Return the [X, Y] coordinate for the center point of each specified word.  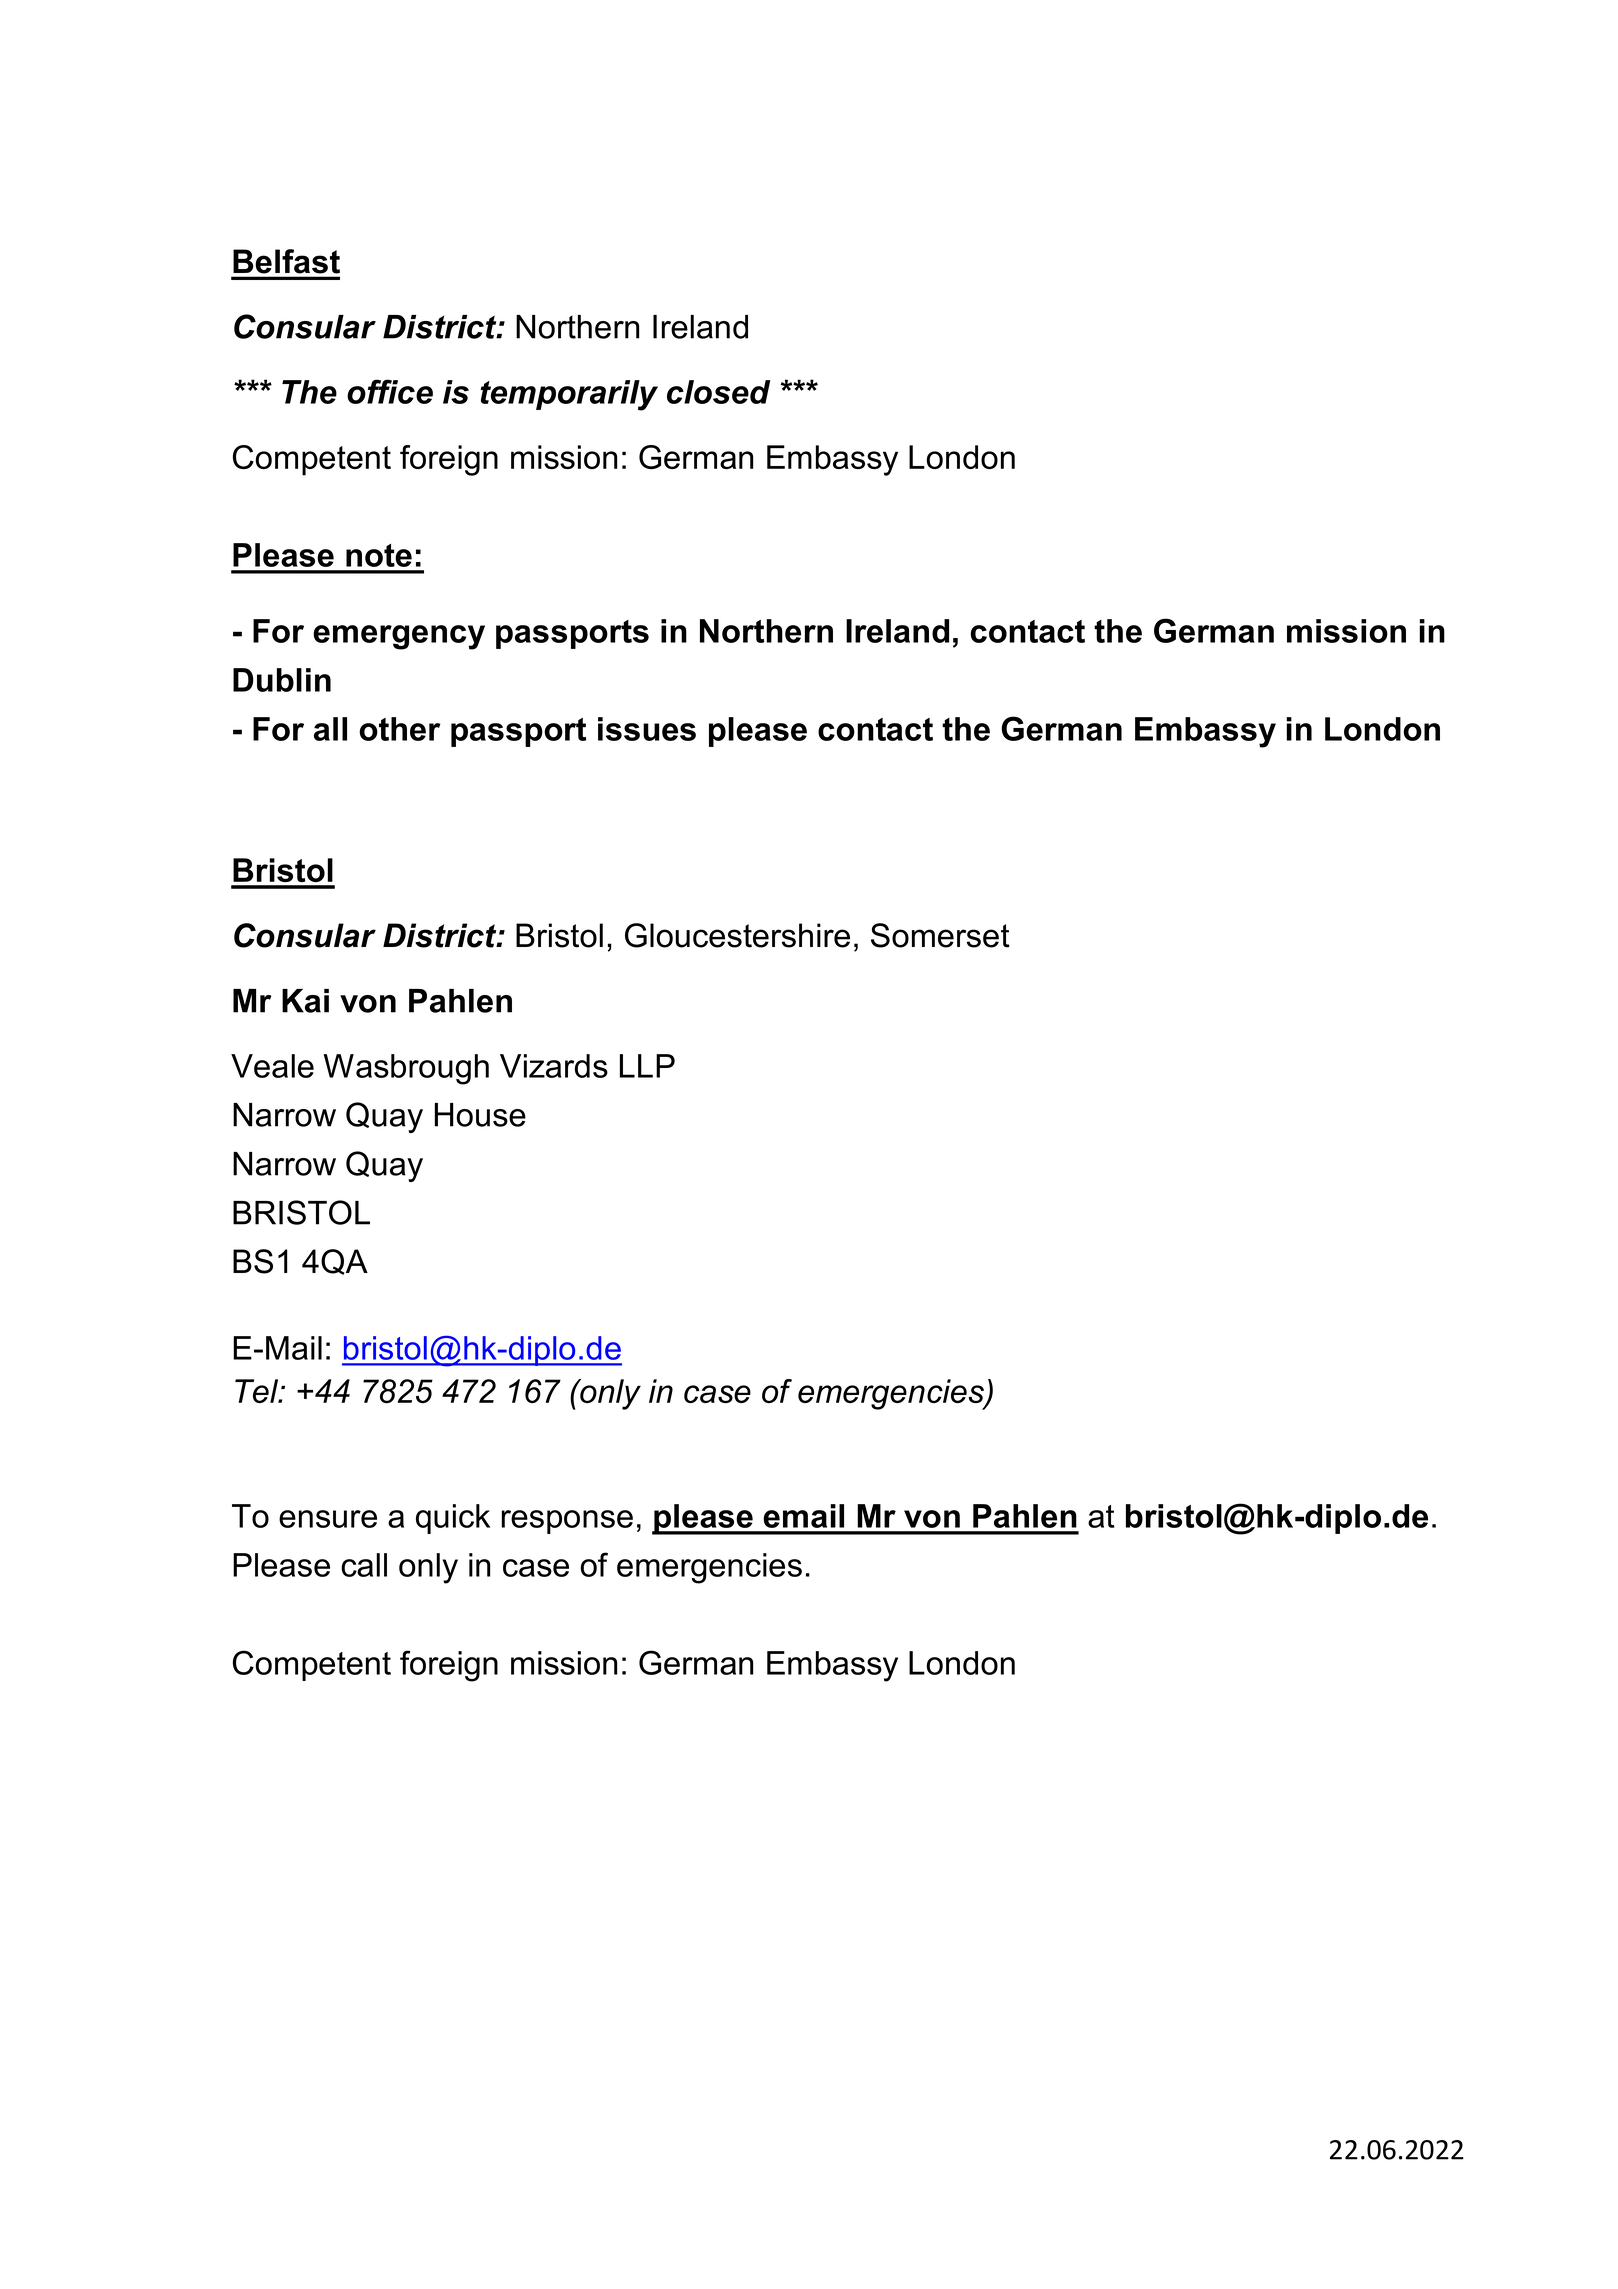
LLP [647, 1066]
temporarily [569, 395]
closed [718, 392]
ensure [328, 1519]
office [390, 391]
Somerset [940, 935]
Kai [305, 1001]
